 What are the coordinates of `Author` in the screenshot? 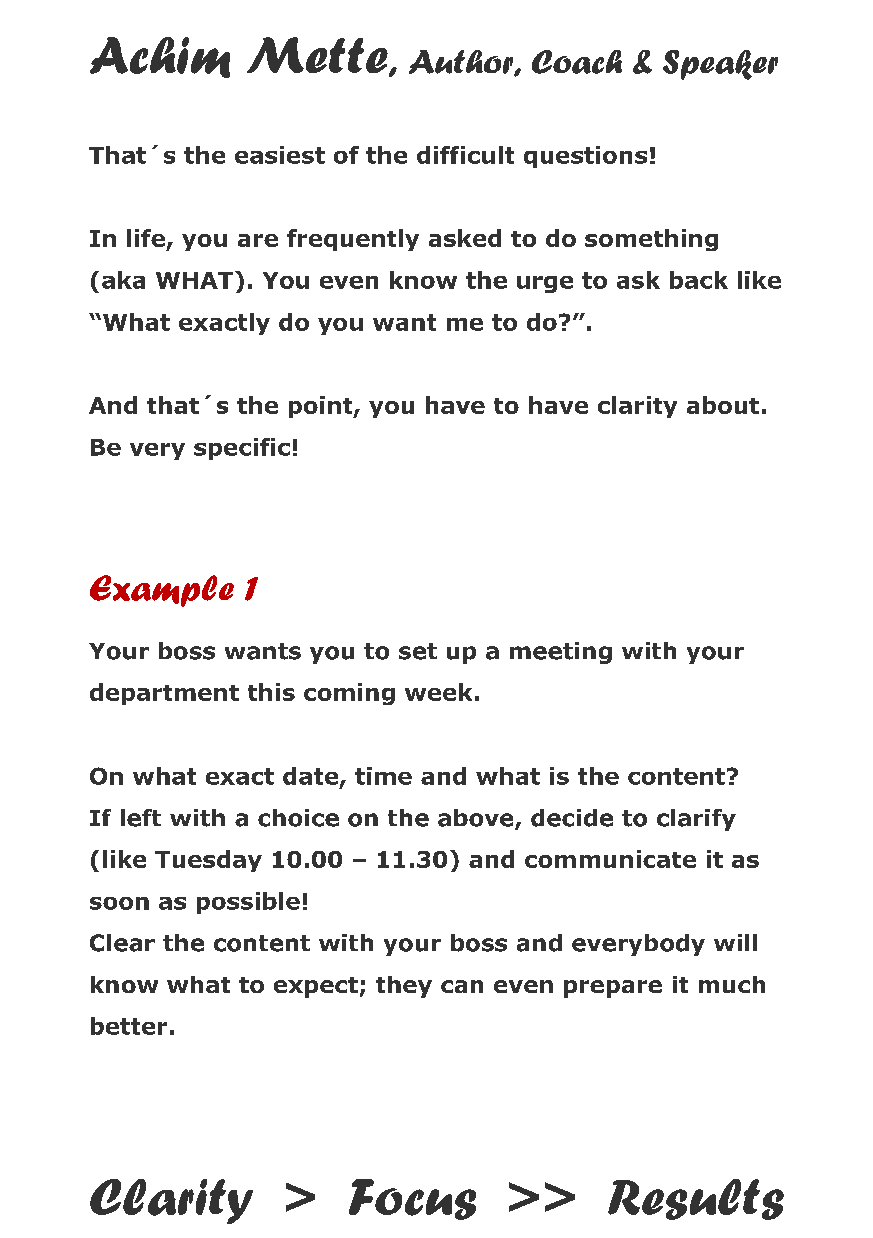 It's located at (462, 63).
